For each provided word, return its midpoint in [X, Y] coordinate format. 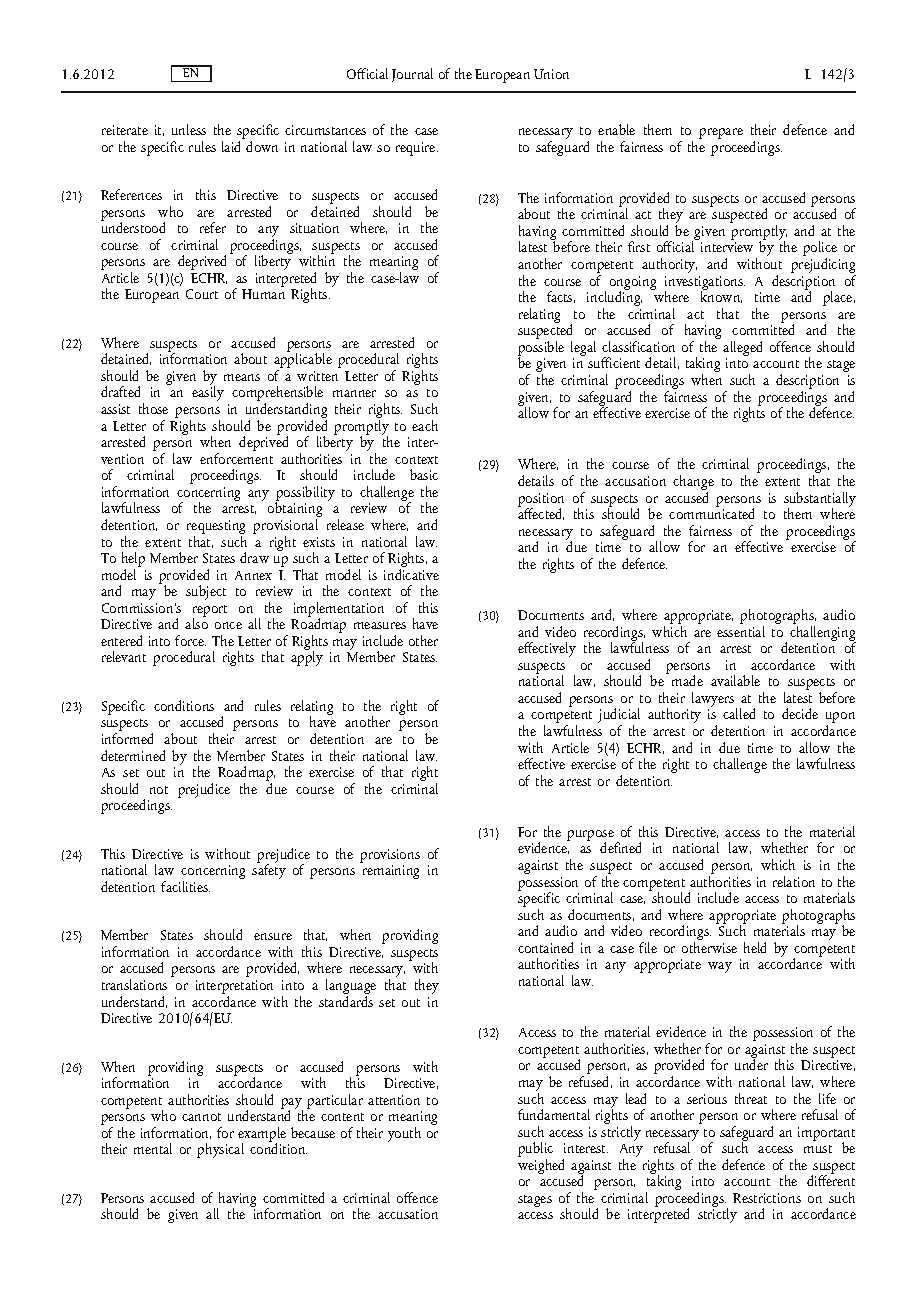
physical [220, 1150]
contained [545, 947]
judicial [619, 717]
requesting [216, 528]
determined [133, 755]
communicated [711, 512]
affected [541, 513]
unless [189, 129]
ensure [273, 936]
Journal [412, 75]
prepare [721, 133]
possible [541, 350]
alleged [742, 350]
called [739, 713]
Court [202, 294]
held [755, 947]
